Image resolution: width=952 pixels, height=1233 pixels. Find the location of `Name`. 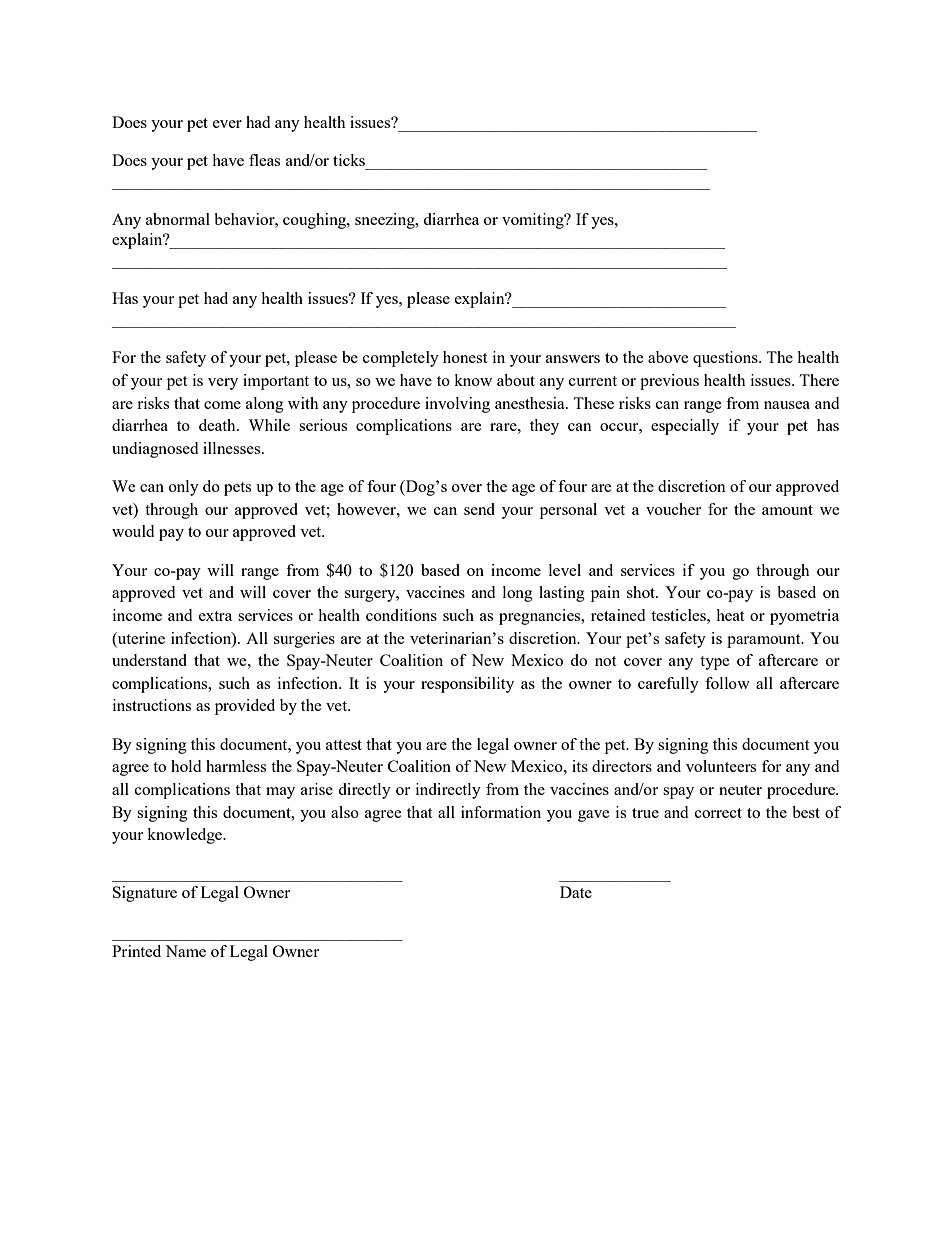

Name is located at coordinates (185, 951).
